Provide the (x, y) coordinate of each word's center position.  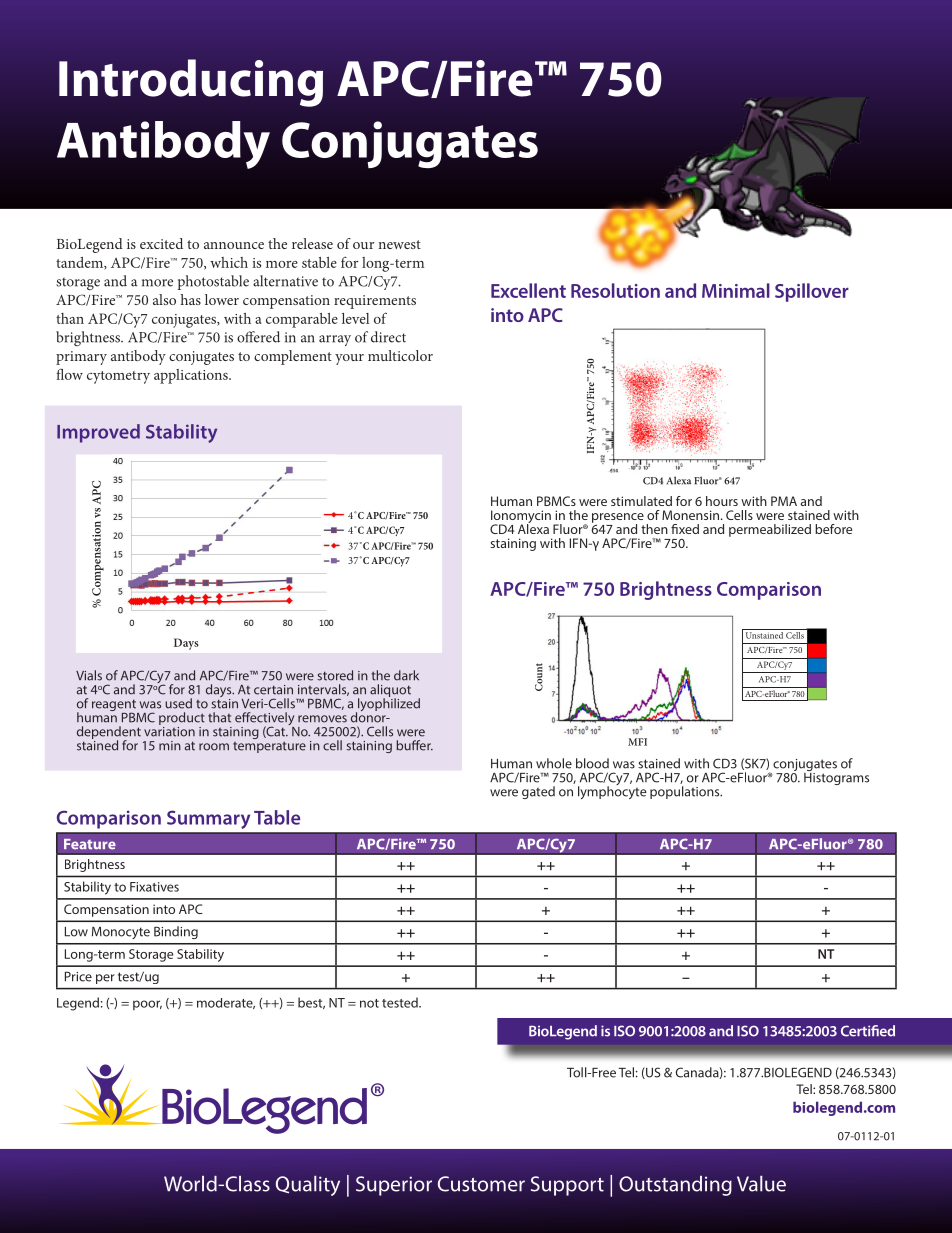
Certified (868, 1031)
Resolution (615, 290)
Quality (308, 1185)
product (182, 720)
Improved (98, 433)
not (369, 1003)
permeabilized (770, 530)
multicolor (400, 355)
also (164, 299)
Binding (176, 932)
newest (399, 244)
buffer (414, 745)
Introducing (191, 83)
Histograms (836, 777)
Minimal (736, 290)
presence (618, 519)
